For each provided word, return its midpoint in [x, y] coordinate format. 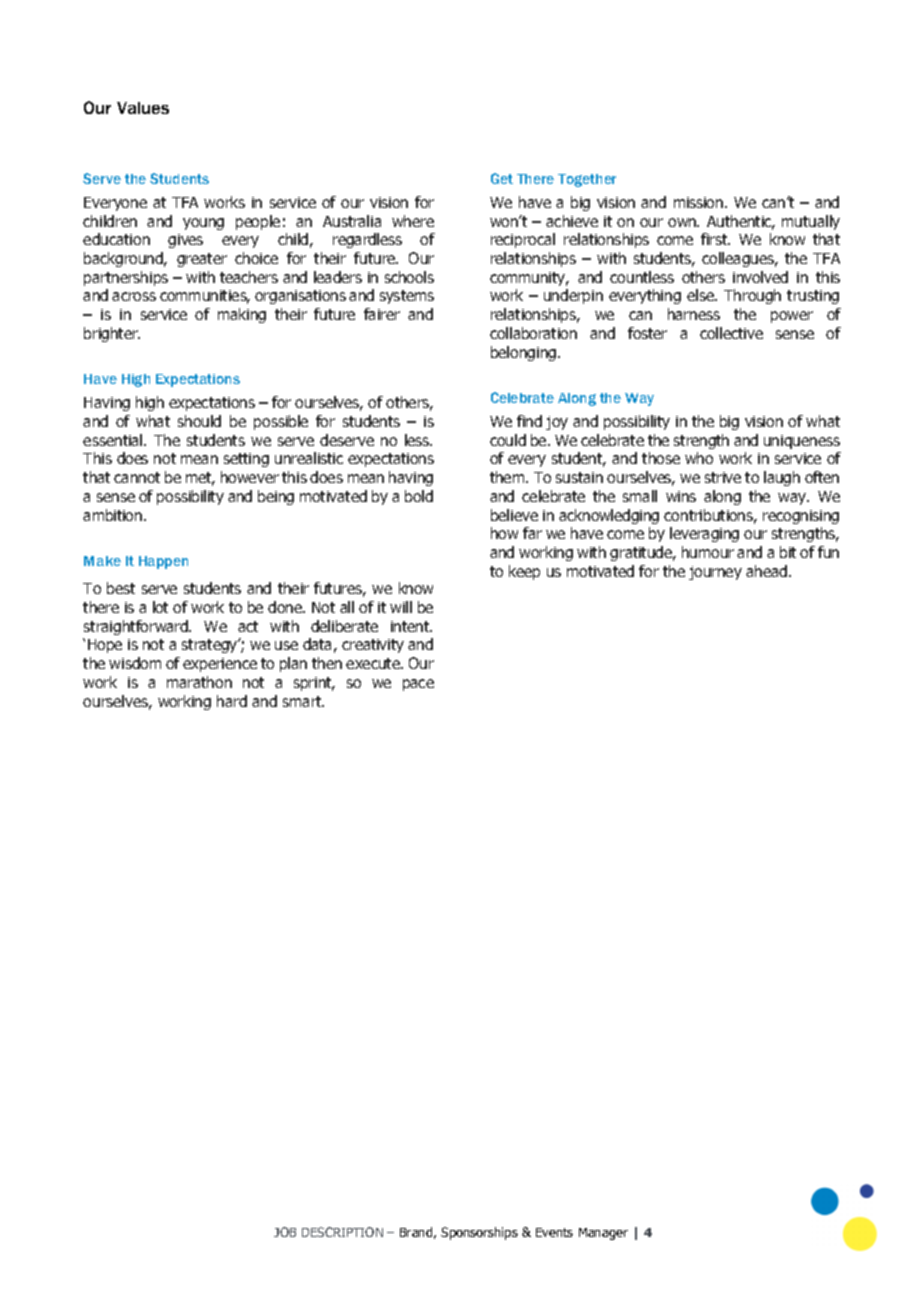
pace [418, 685]
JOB [285, 1232]
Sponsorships [479, 1233]
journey [715, 573]
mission [700, 202]
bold [419, 496]
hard [232, 701]
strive [723, 477]
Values [143, 108]
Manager [603, 1234]
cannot [137, 477]
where [413, 221]
